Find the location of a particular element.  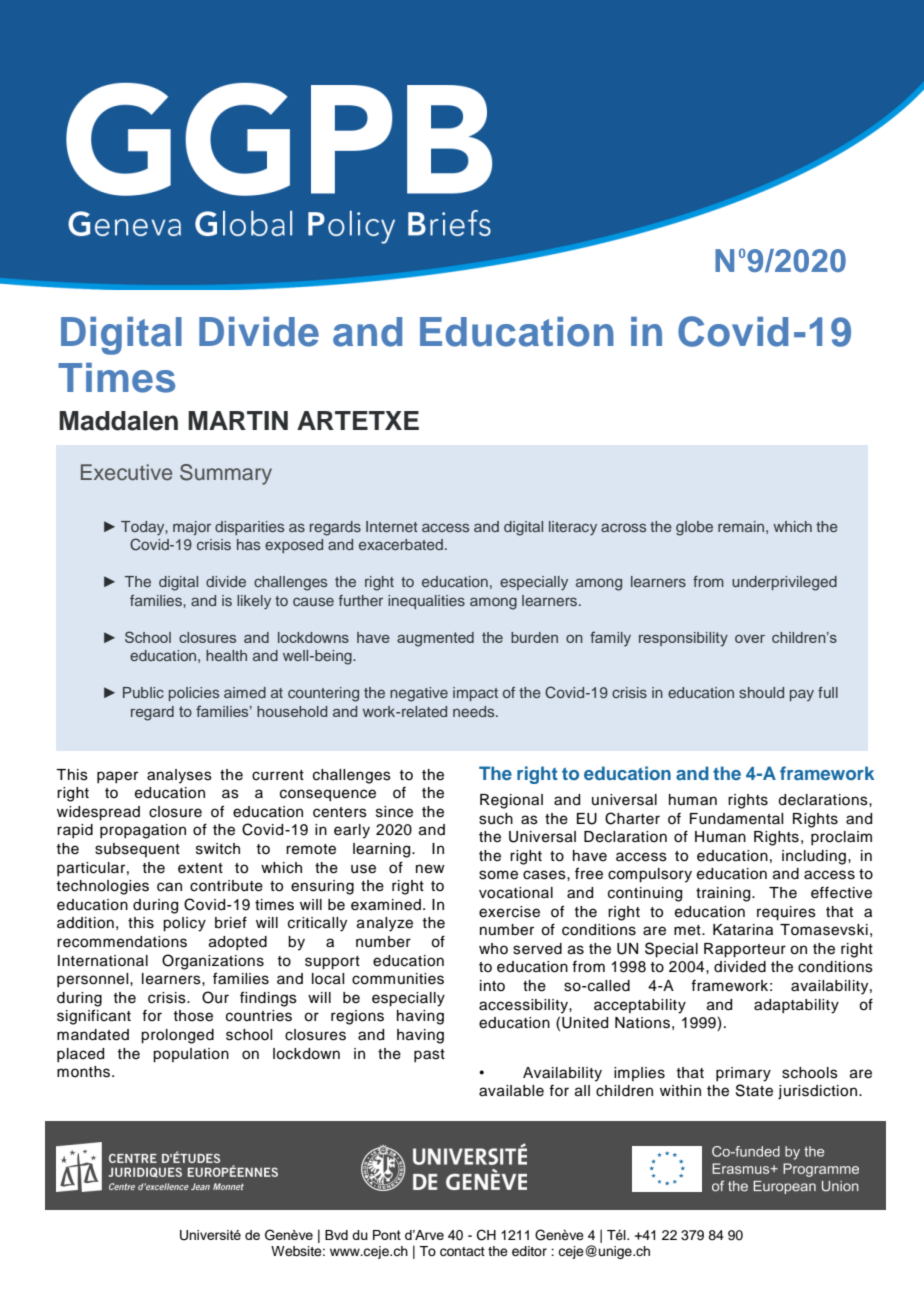

Fundamental is located at coordinates (736, 819).
